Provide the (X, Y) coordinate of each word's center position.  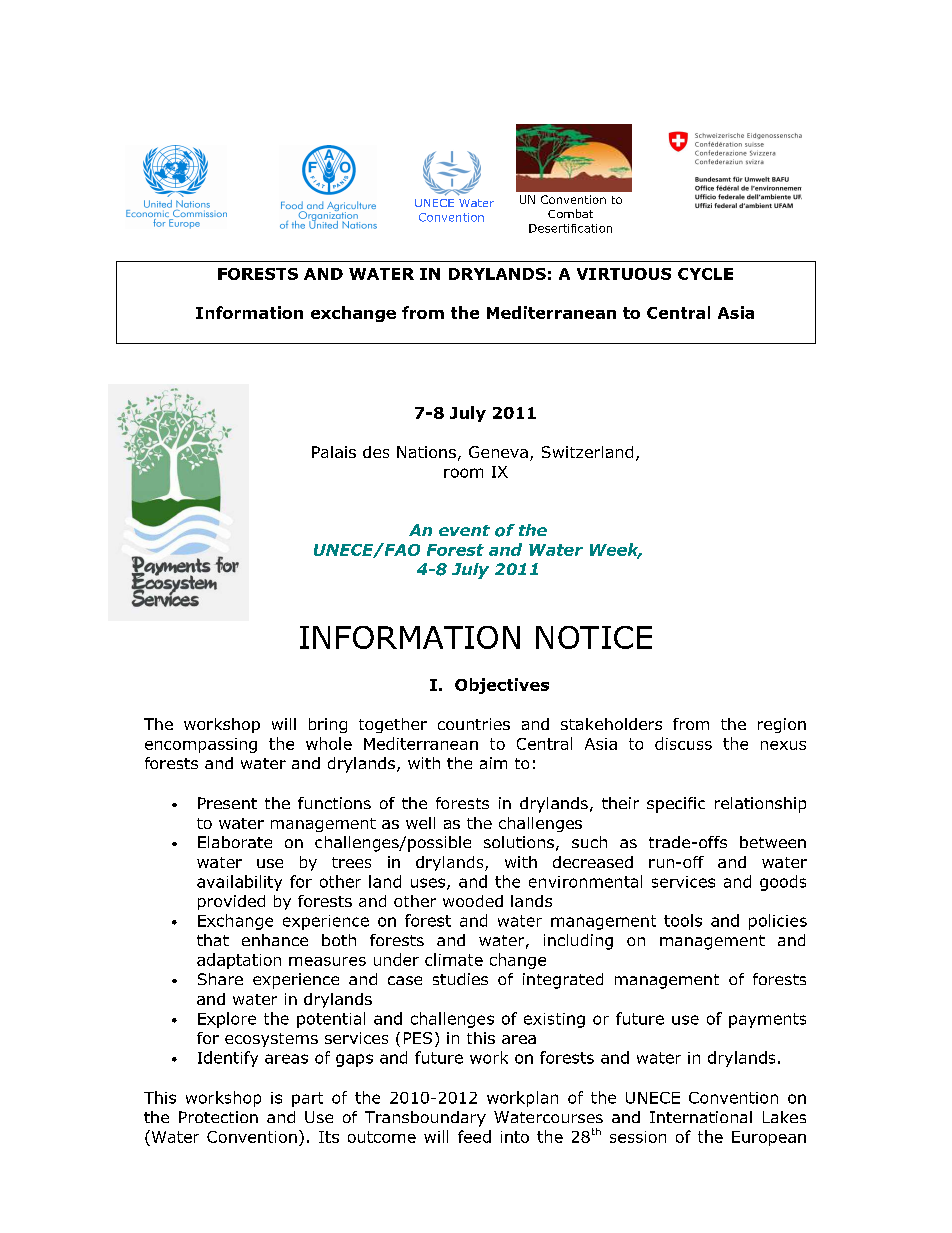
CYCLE (705, 274)
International (701, 1117)
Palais (334, 452)
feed (474, 1136)
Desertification (570, 228)
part (307, 1099)
